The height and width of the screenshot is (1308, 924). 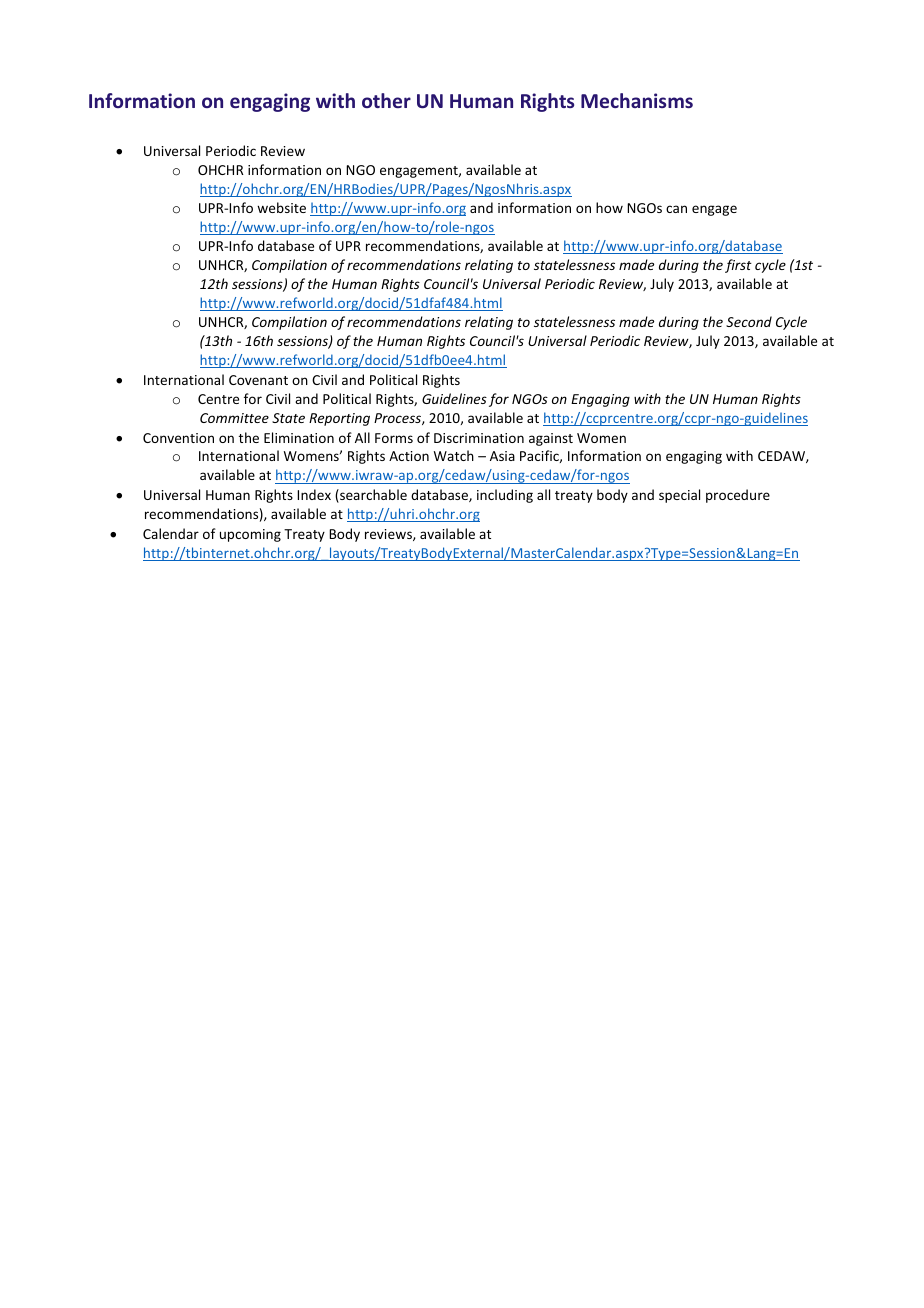 What do you see at coordinates (386, 100) in the screenshot?
I see `other` at bounding box center [386, 100].
